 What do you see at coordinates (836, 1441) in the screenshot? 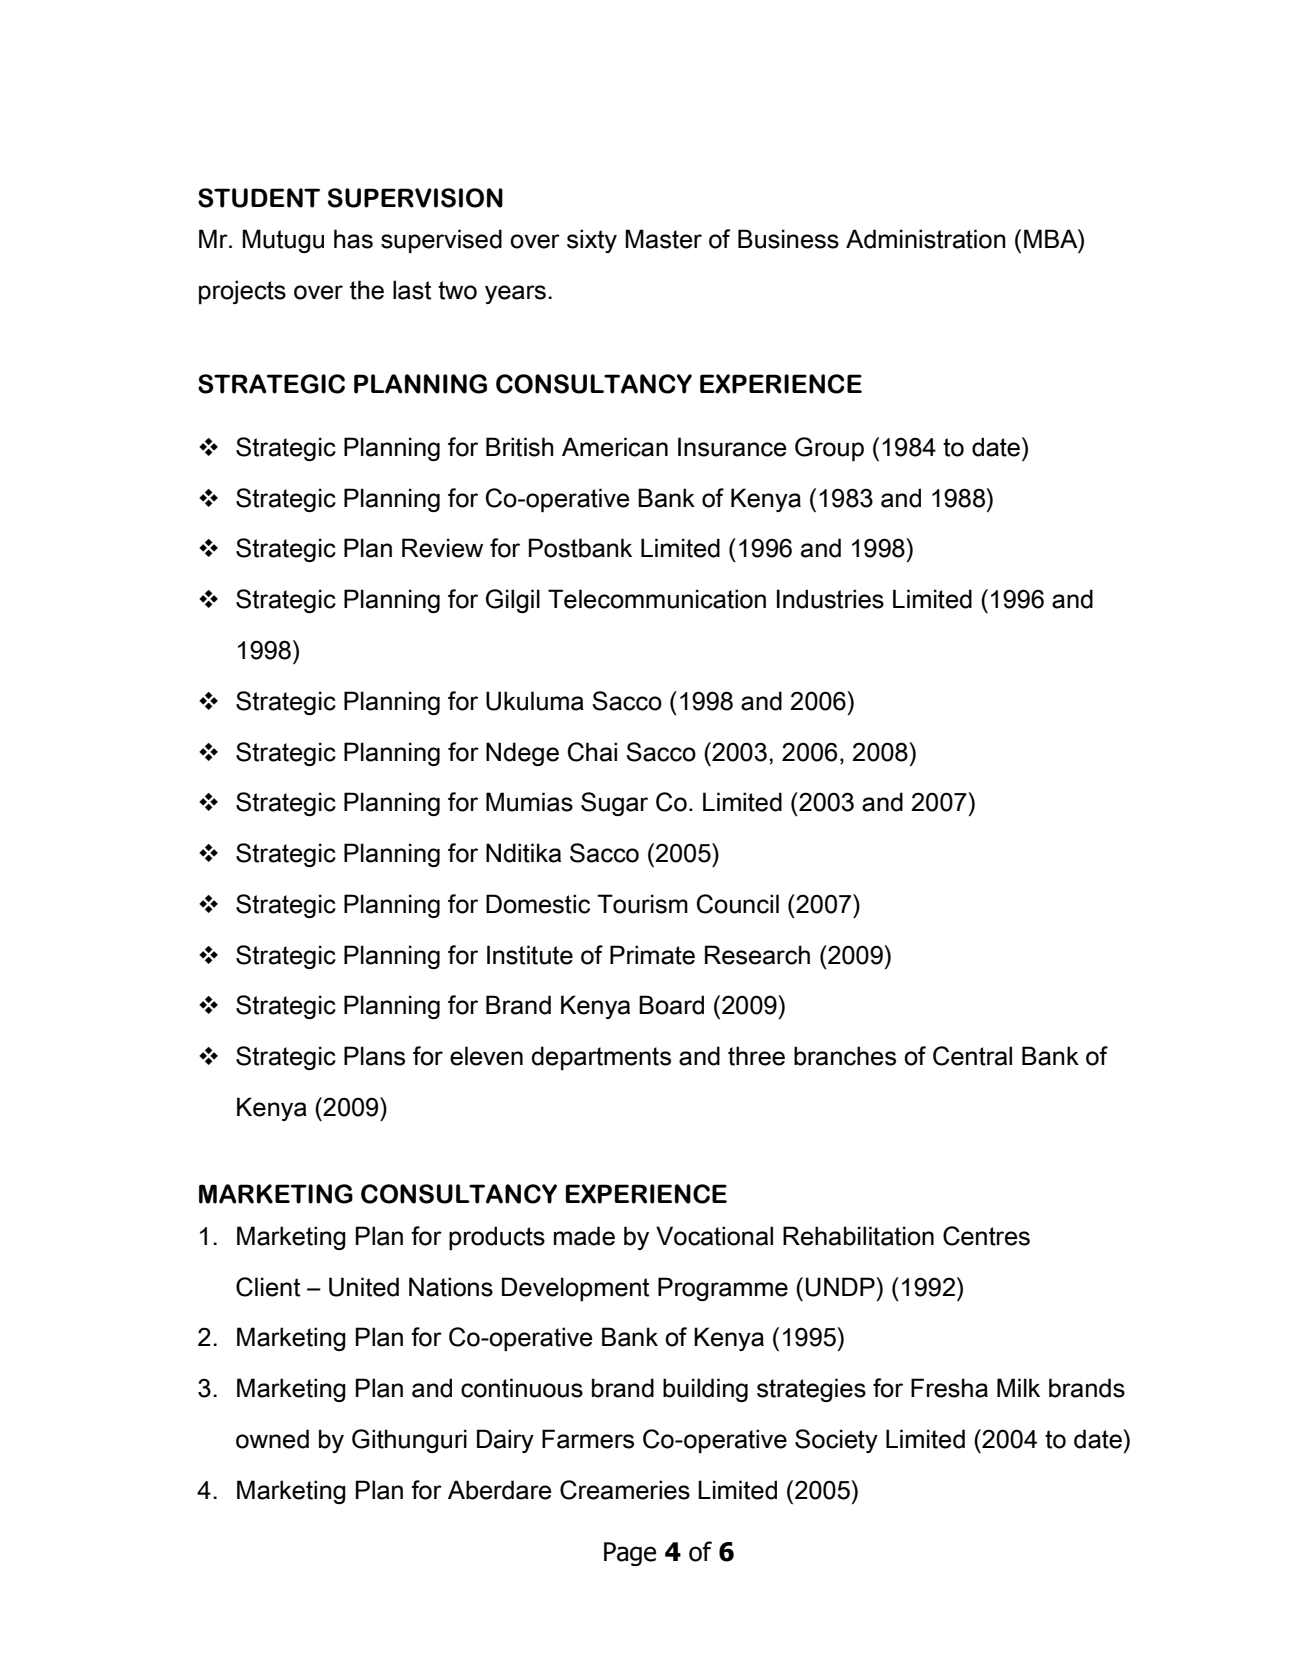
I see `Society` at bounding box center [836, 1441].
